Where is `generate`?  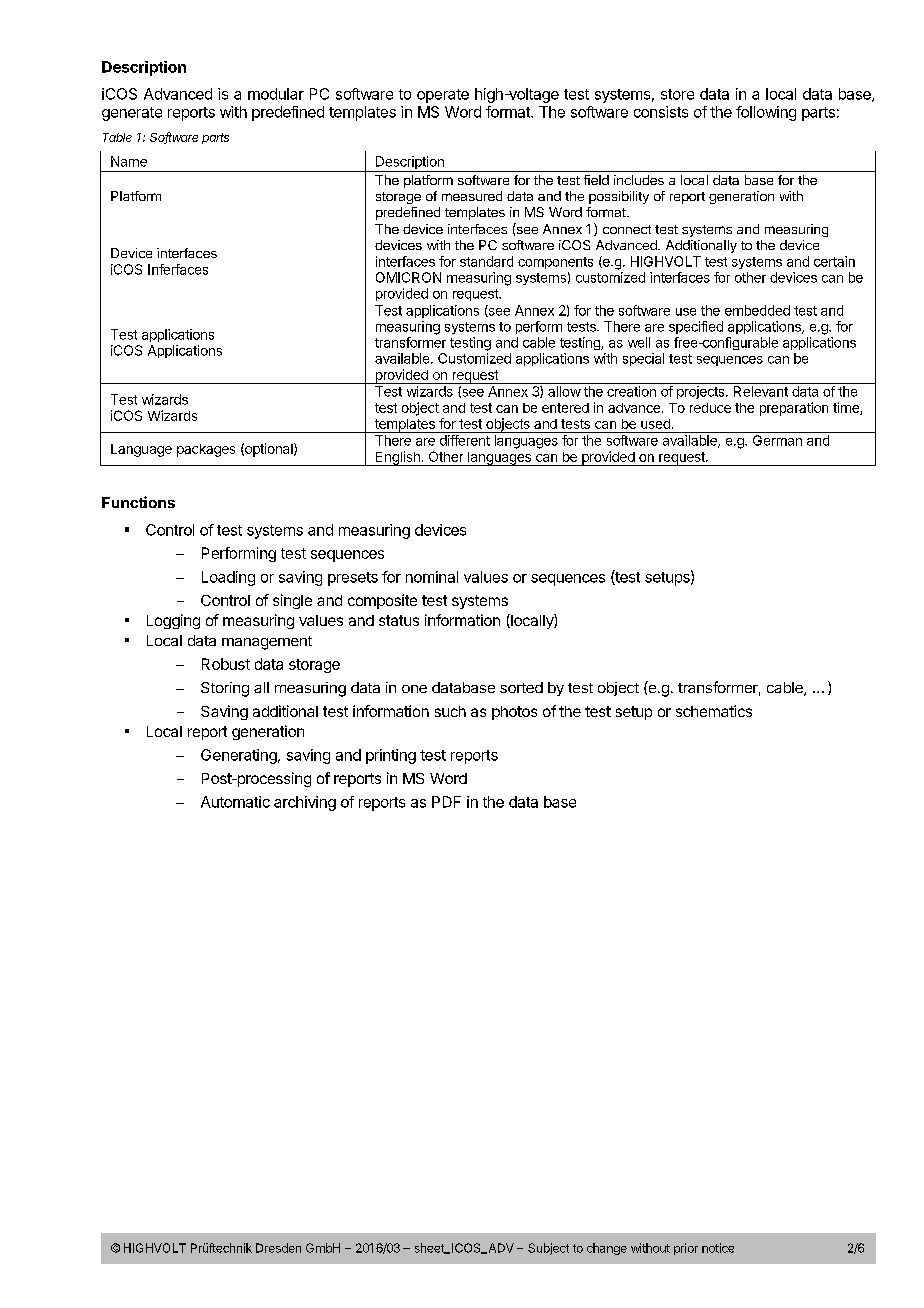 generate is located at coordinates (132, 114).
